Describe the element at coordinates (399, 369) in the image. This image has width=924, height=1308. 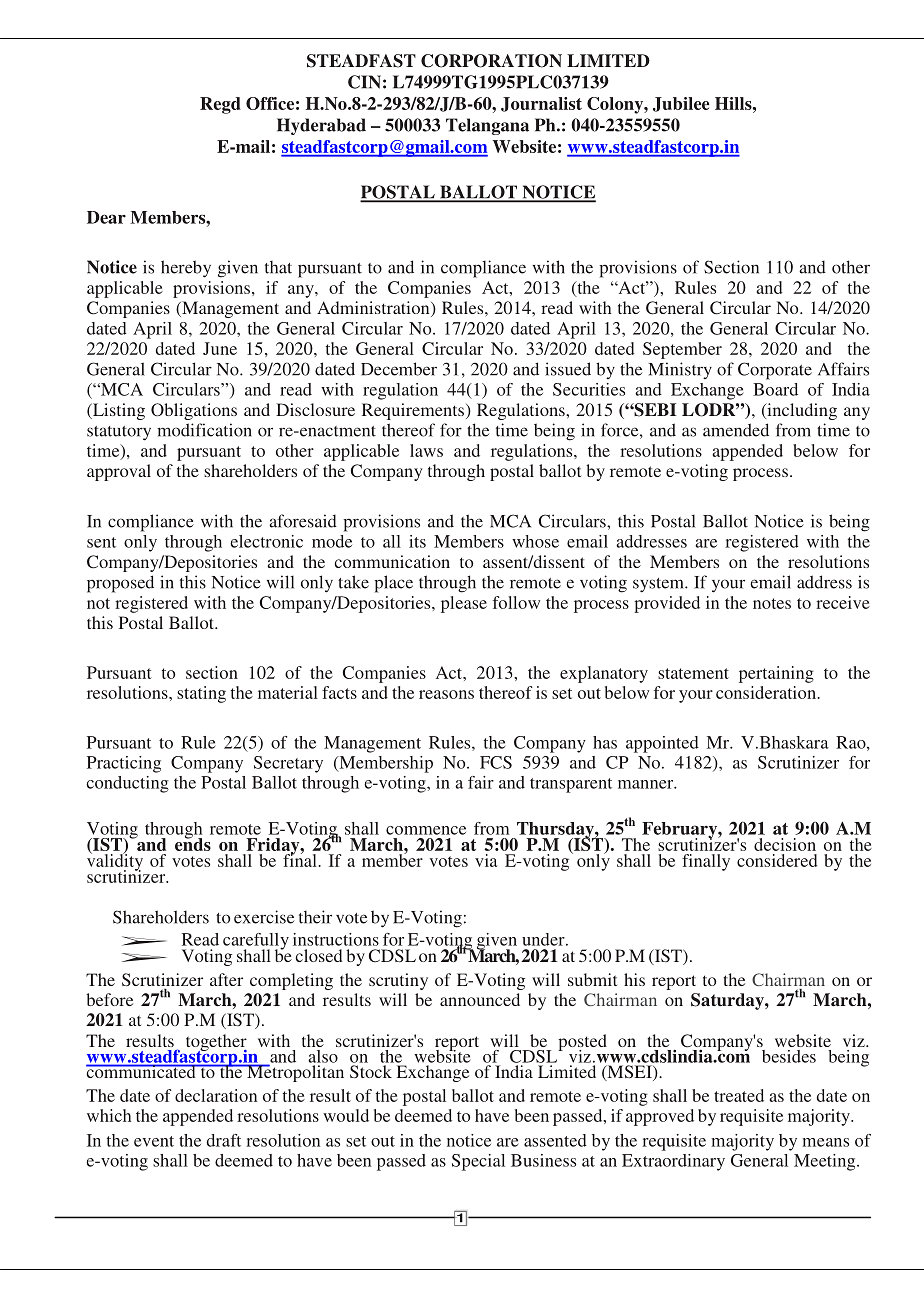
I see `December` at that location.
